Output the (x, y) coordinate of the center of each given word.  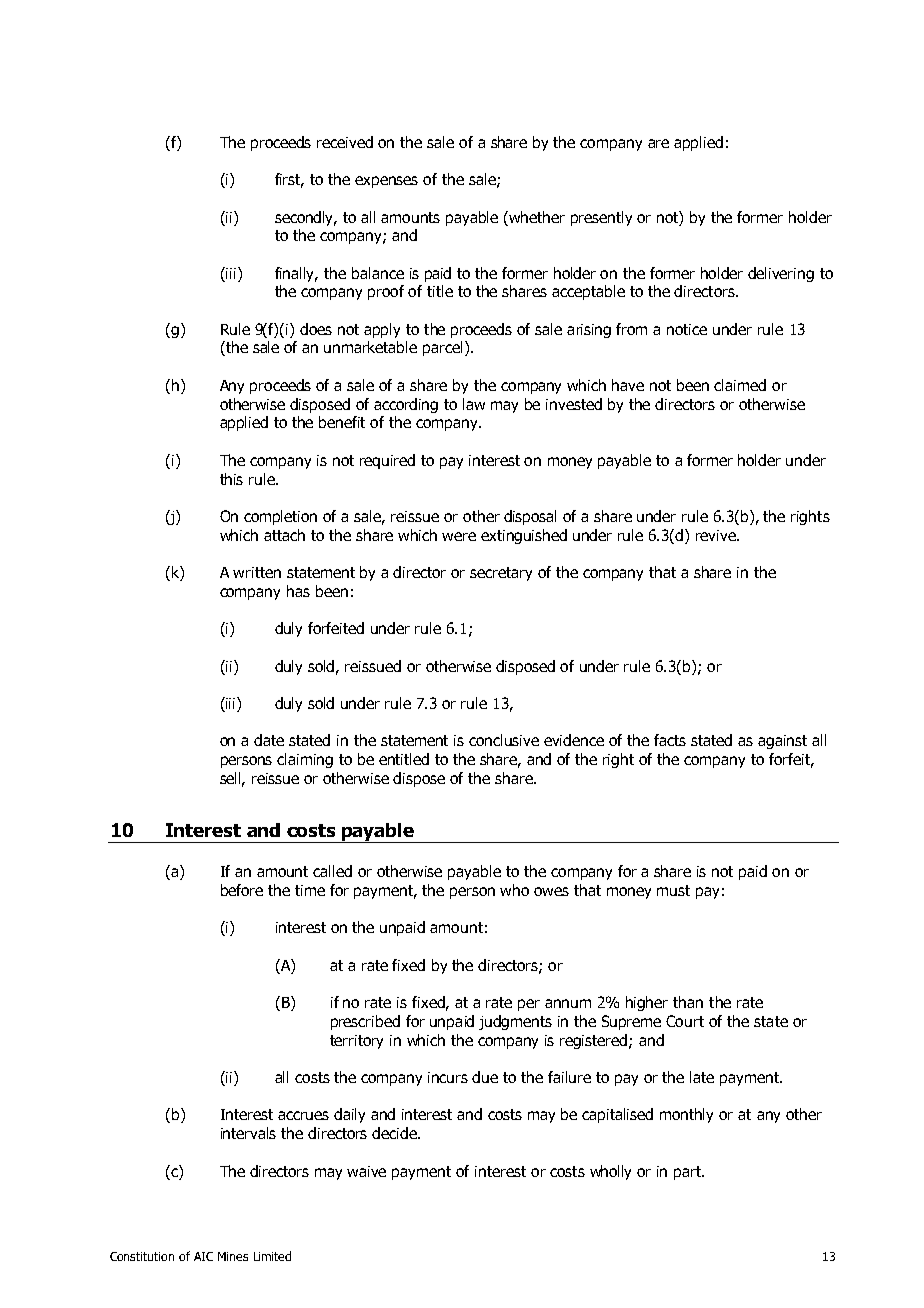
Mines (233, 1256)
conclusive (504, 740)
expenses (386, 182)
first (289, 180)
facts (670, 740)
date (269, 740)
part (689, 1173)
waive (366, 1171)
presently (601, 218)
